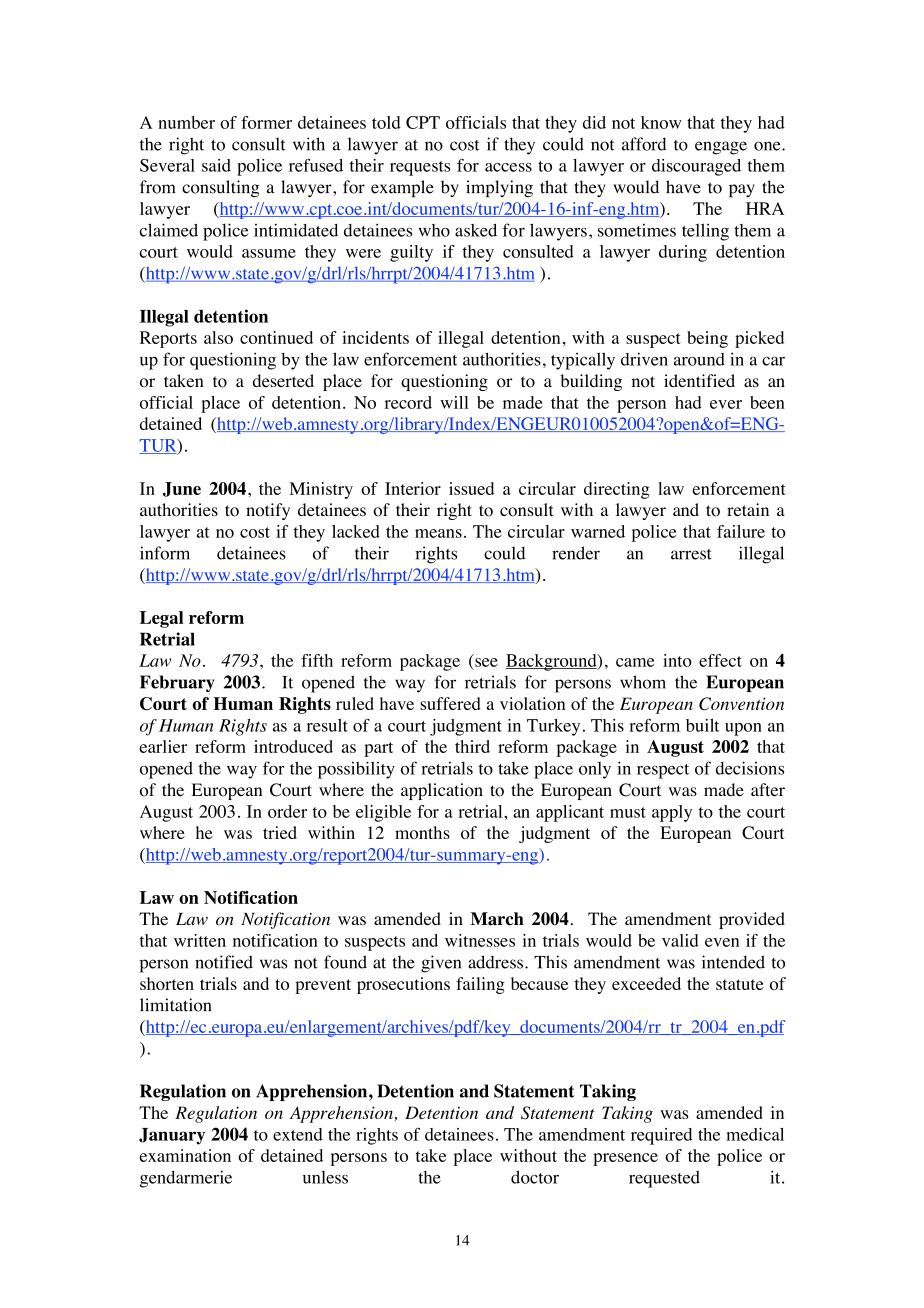 Image resolution: width=924 pixels, height=1308 pixels. What do you see at coordinates (508, 167) in the document?
I see `access` at bounding box center [508, 167].
